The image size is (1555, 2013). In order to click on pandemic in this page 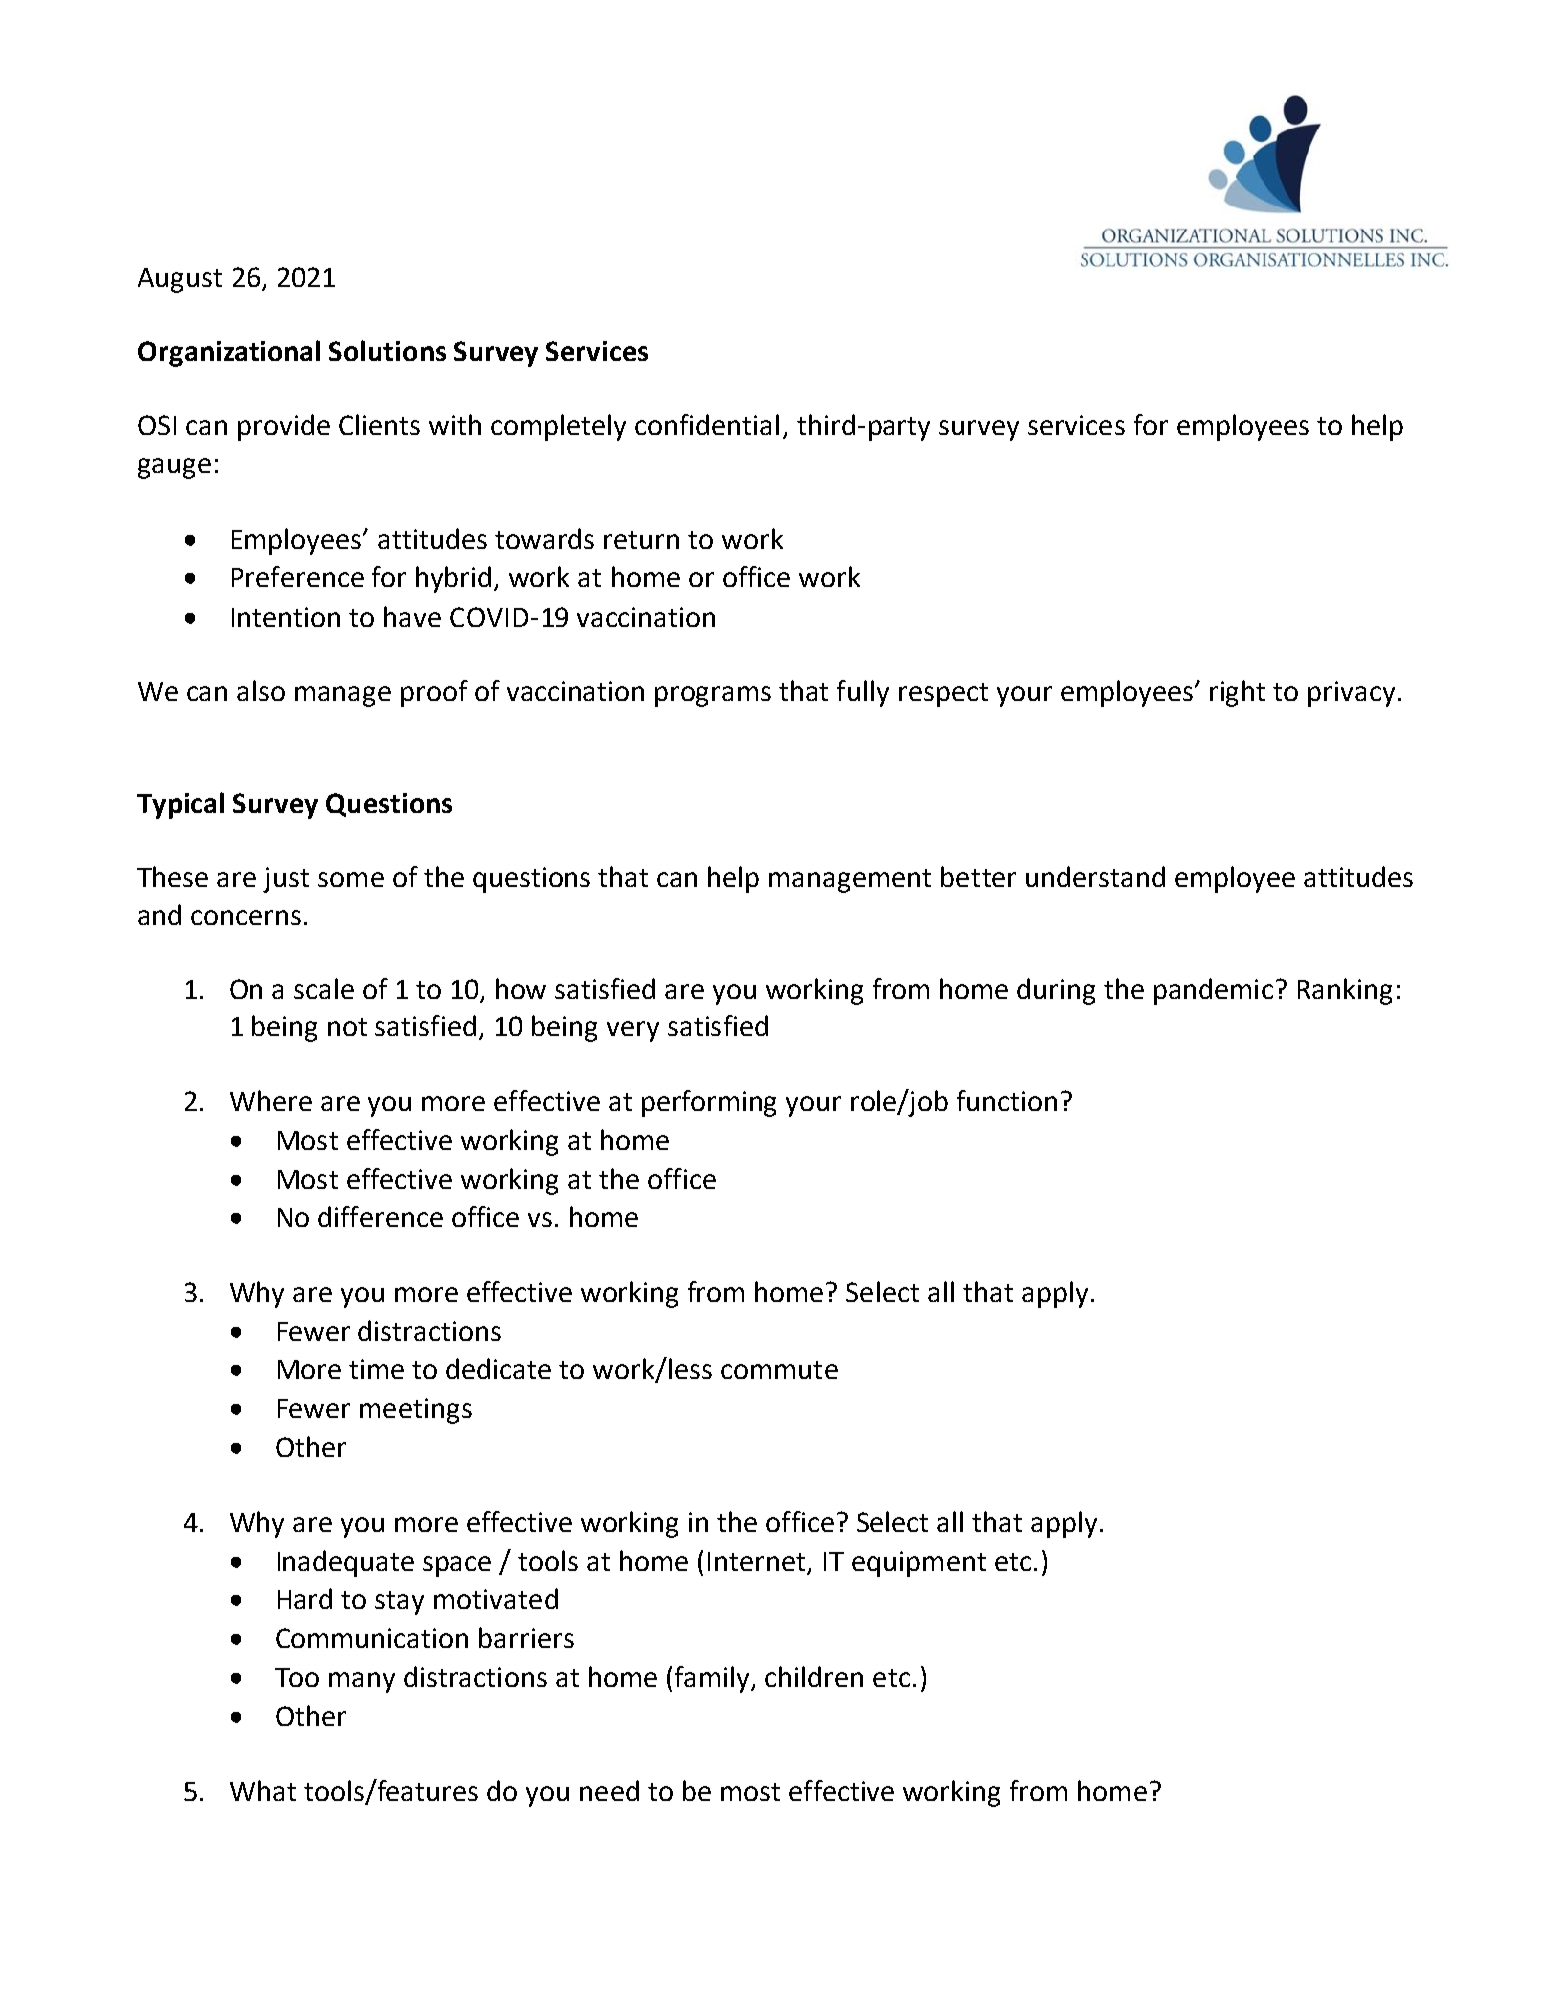, I will do `click(1213, 991)`.
